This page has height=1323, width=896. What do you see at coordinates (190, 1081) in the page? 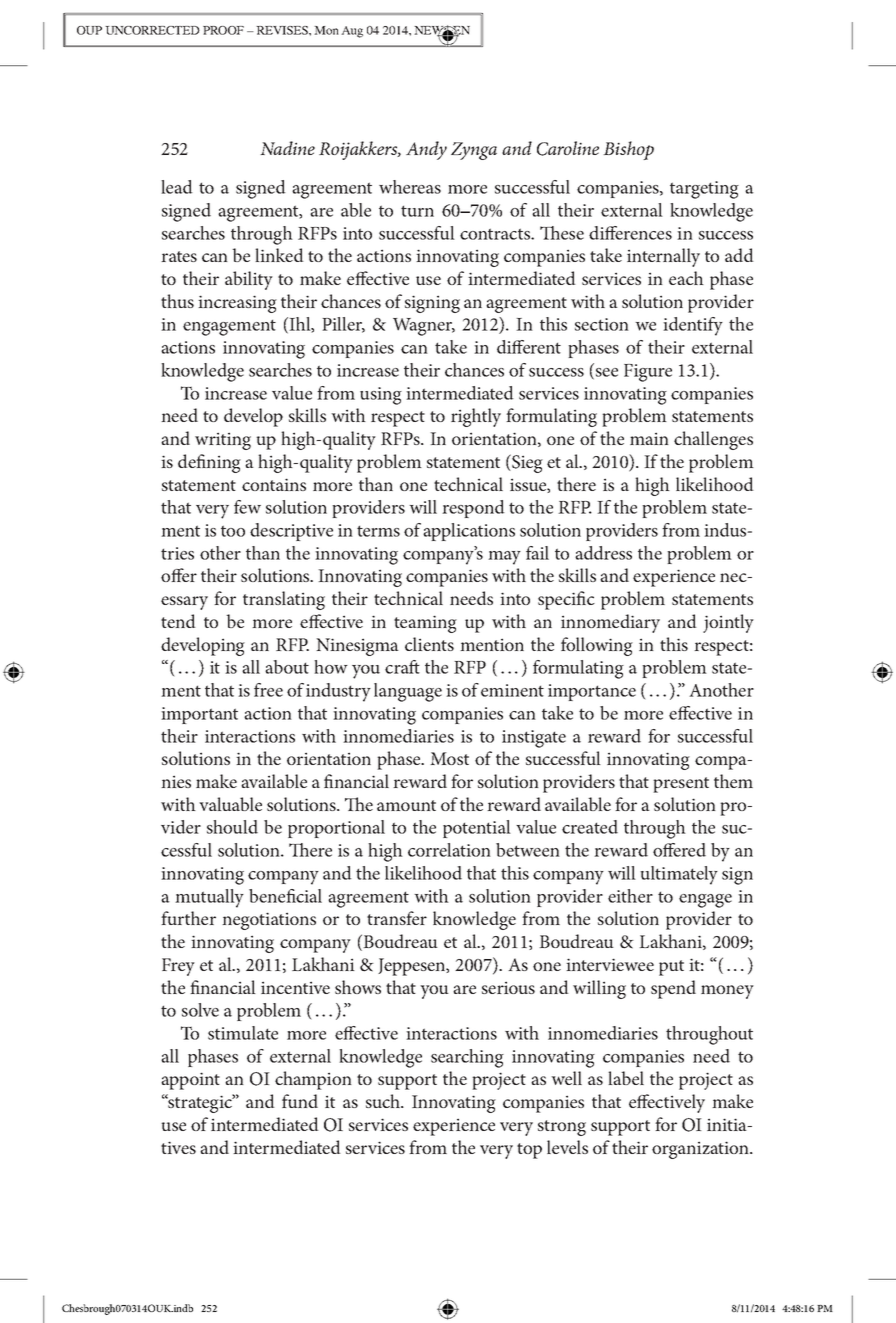
I see `appoint` at bounding box center [190, 1081].
